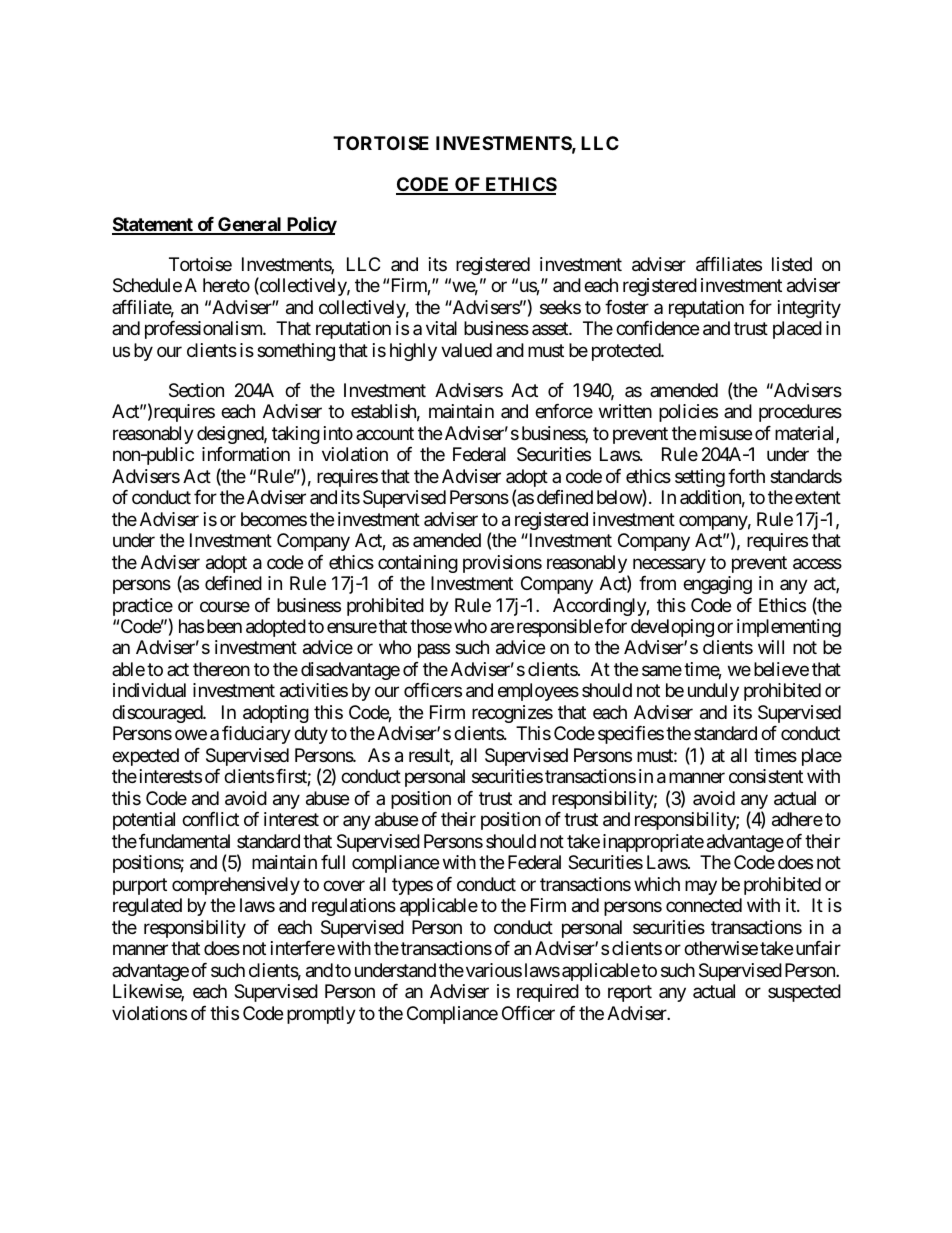 The width and height of the screenshot is (952, 1233). Describe the element at coordinates (502, 564) in the screenshot. I see `provisions` at that location.
